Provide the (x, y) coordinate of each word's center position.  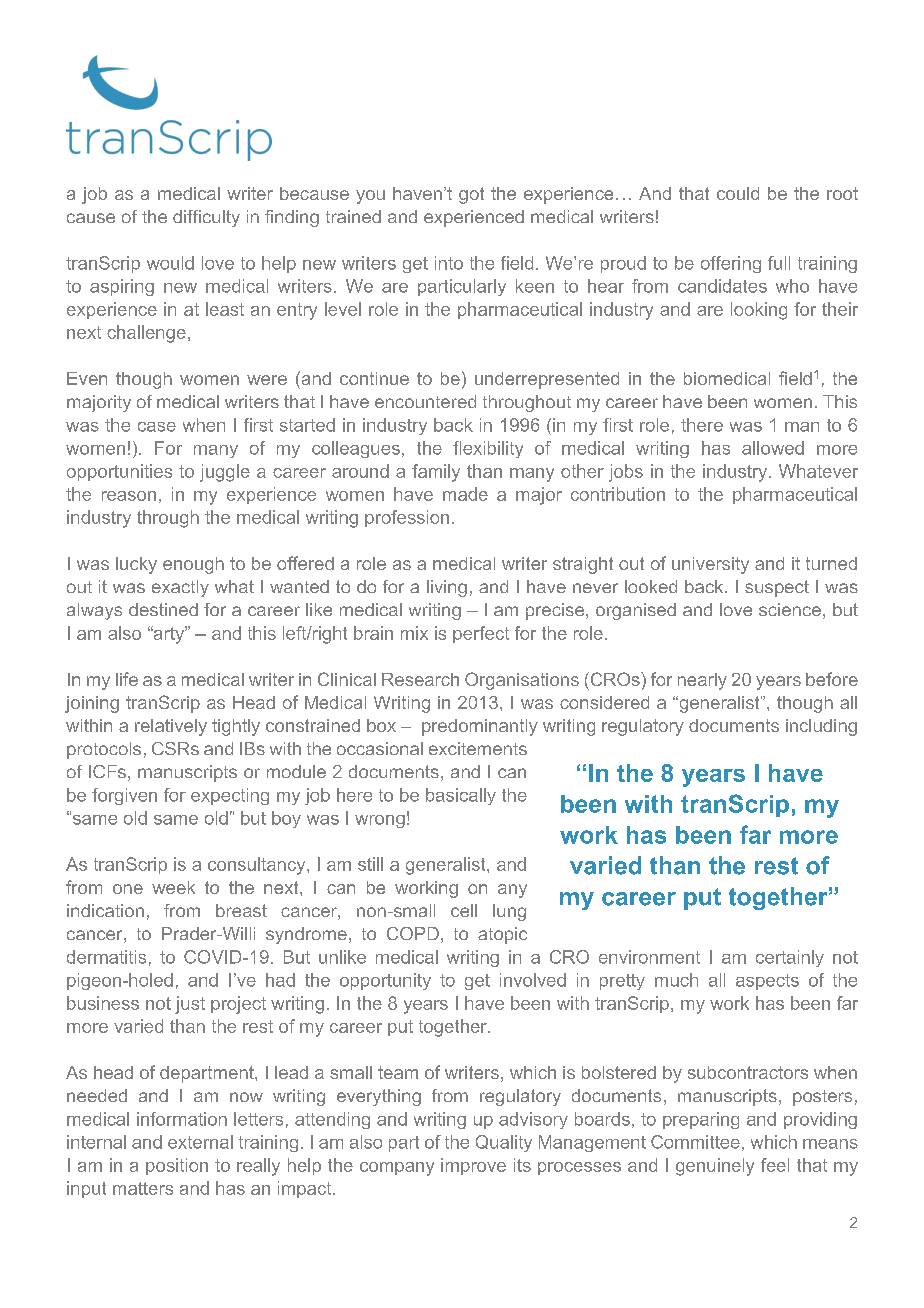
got (471, 195)
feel (775, 1165)
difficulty (206, 218)
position (177, 1166)
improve (473, 1166)
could (738, 193)
